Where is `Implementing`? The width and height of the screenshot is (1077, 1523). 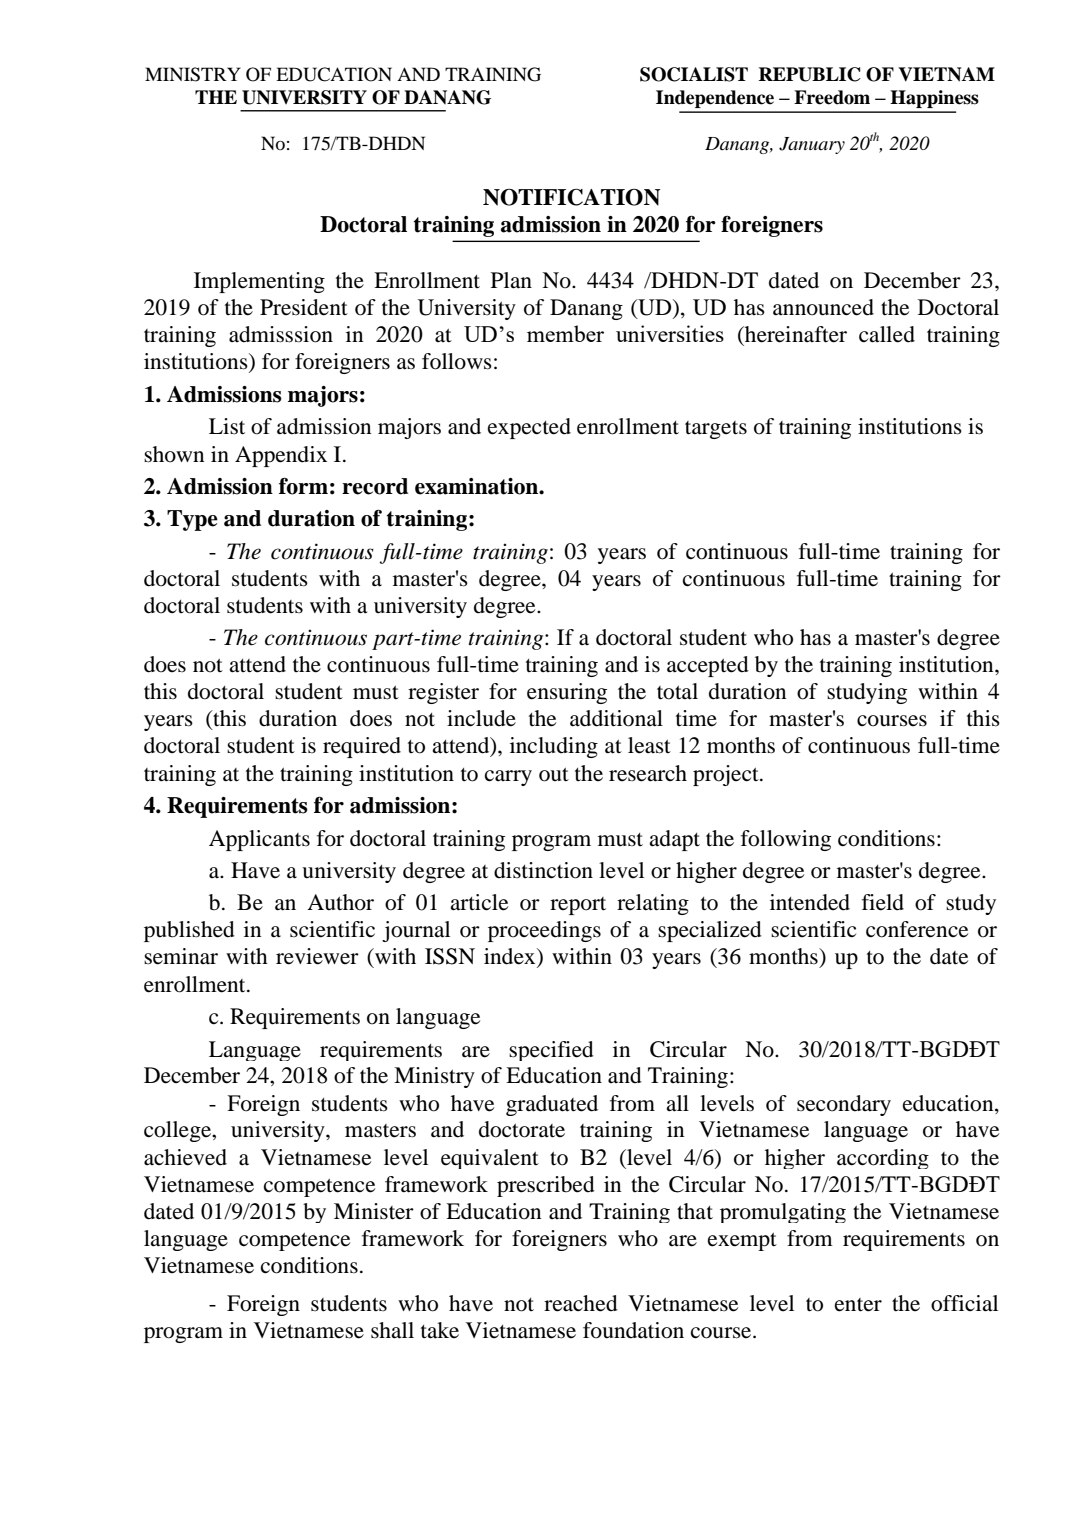 Implementing is located at coordinates (259, 282).
